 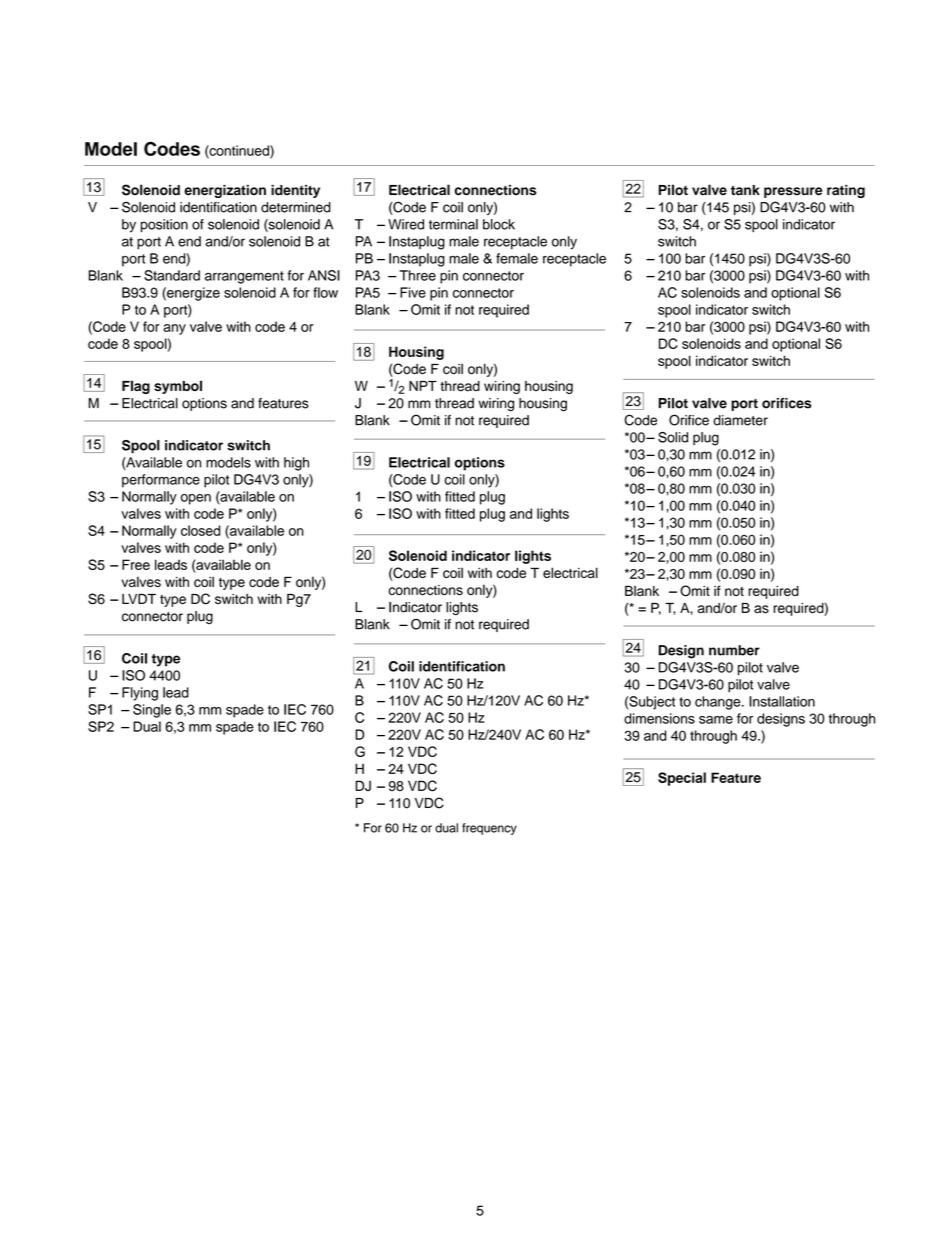 I want to click on Solid, so click(x=673, y=437).
